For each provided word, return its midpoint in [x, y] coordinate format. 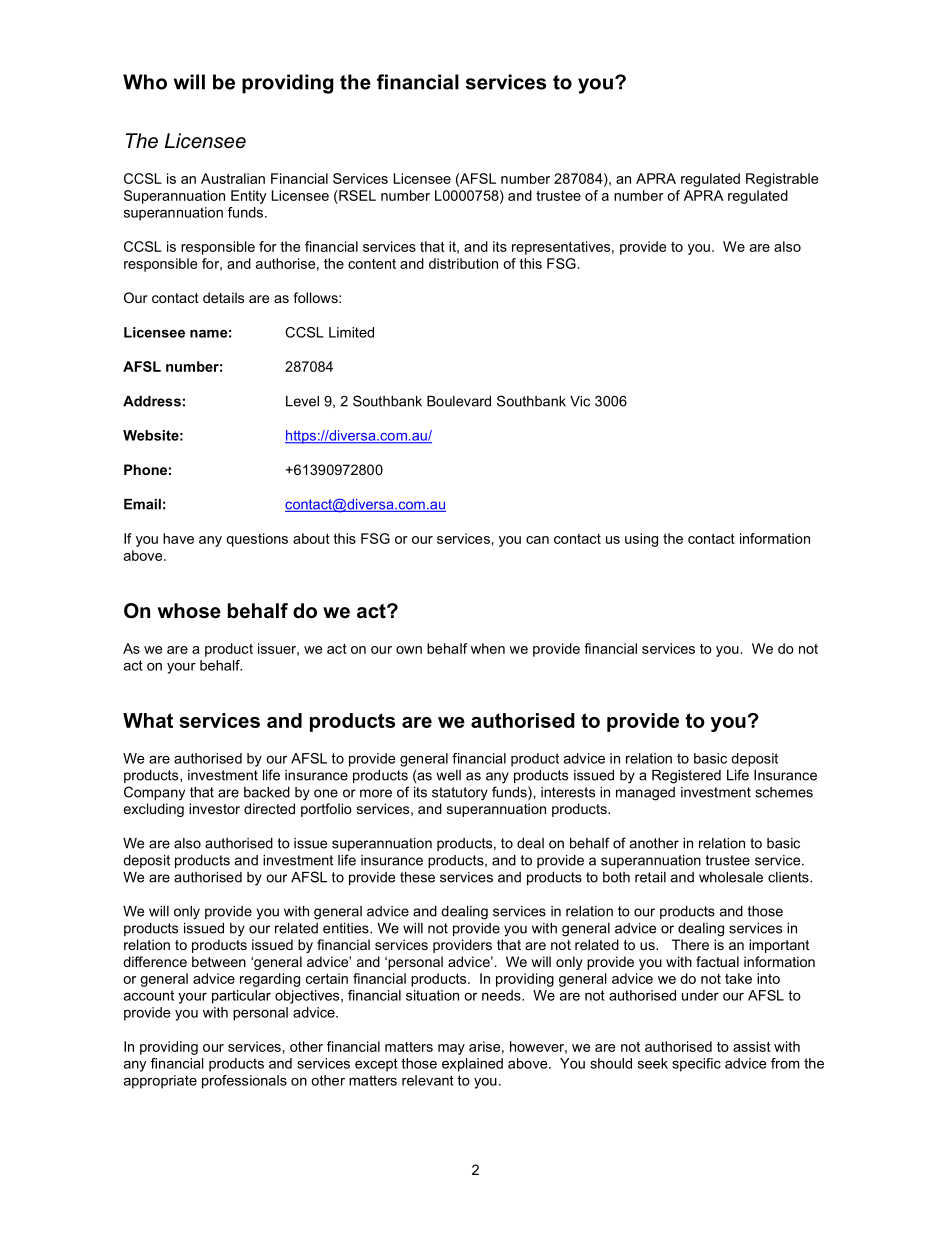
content [372, 264]
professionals [244, 1082]
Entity [249, 197]
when [488, 648]
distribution [463, 263]
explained [472, 1065]
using [641, 540]
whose [189, 611]
